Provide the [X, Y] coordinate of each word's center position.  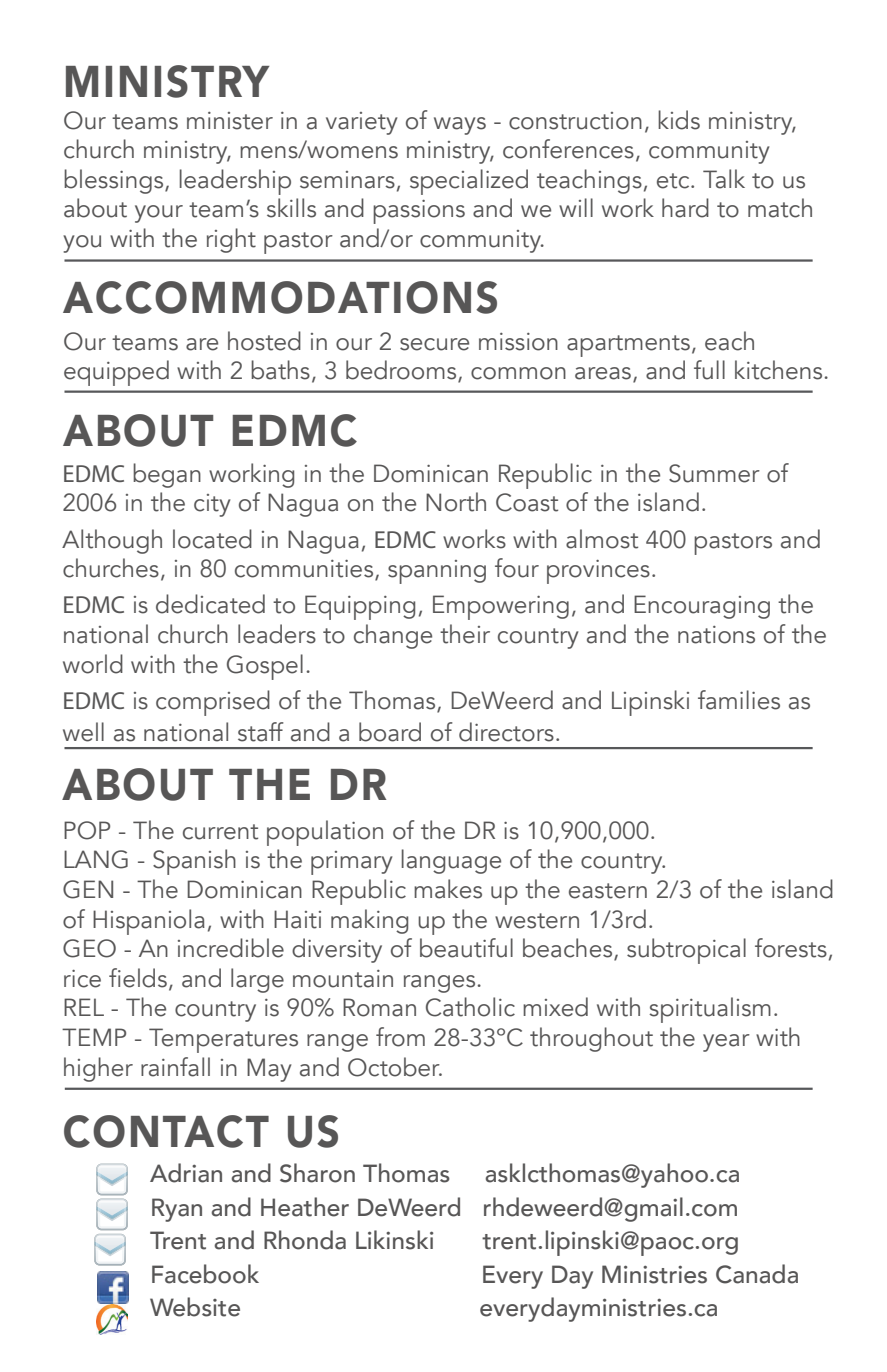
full [709, 370]
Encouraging [702, 607]
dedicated [210, 604]
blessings [115, 181]
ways [460, 126]
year [726, 1043]
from [400, 1037]
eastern [608, 891]
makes [448, 889]
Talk [724, 179]
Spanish [194, 862]
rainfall [175, 1067]
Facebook [205, 1274]
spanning [437, 572]
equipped [116, 373]
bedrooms [402, 371]
